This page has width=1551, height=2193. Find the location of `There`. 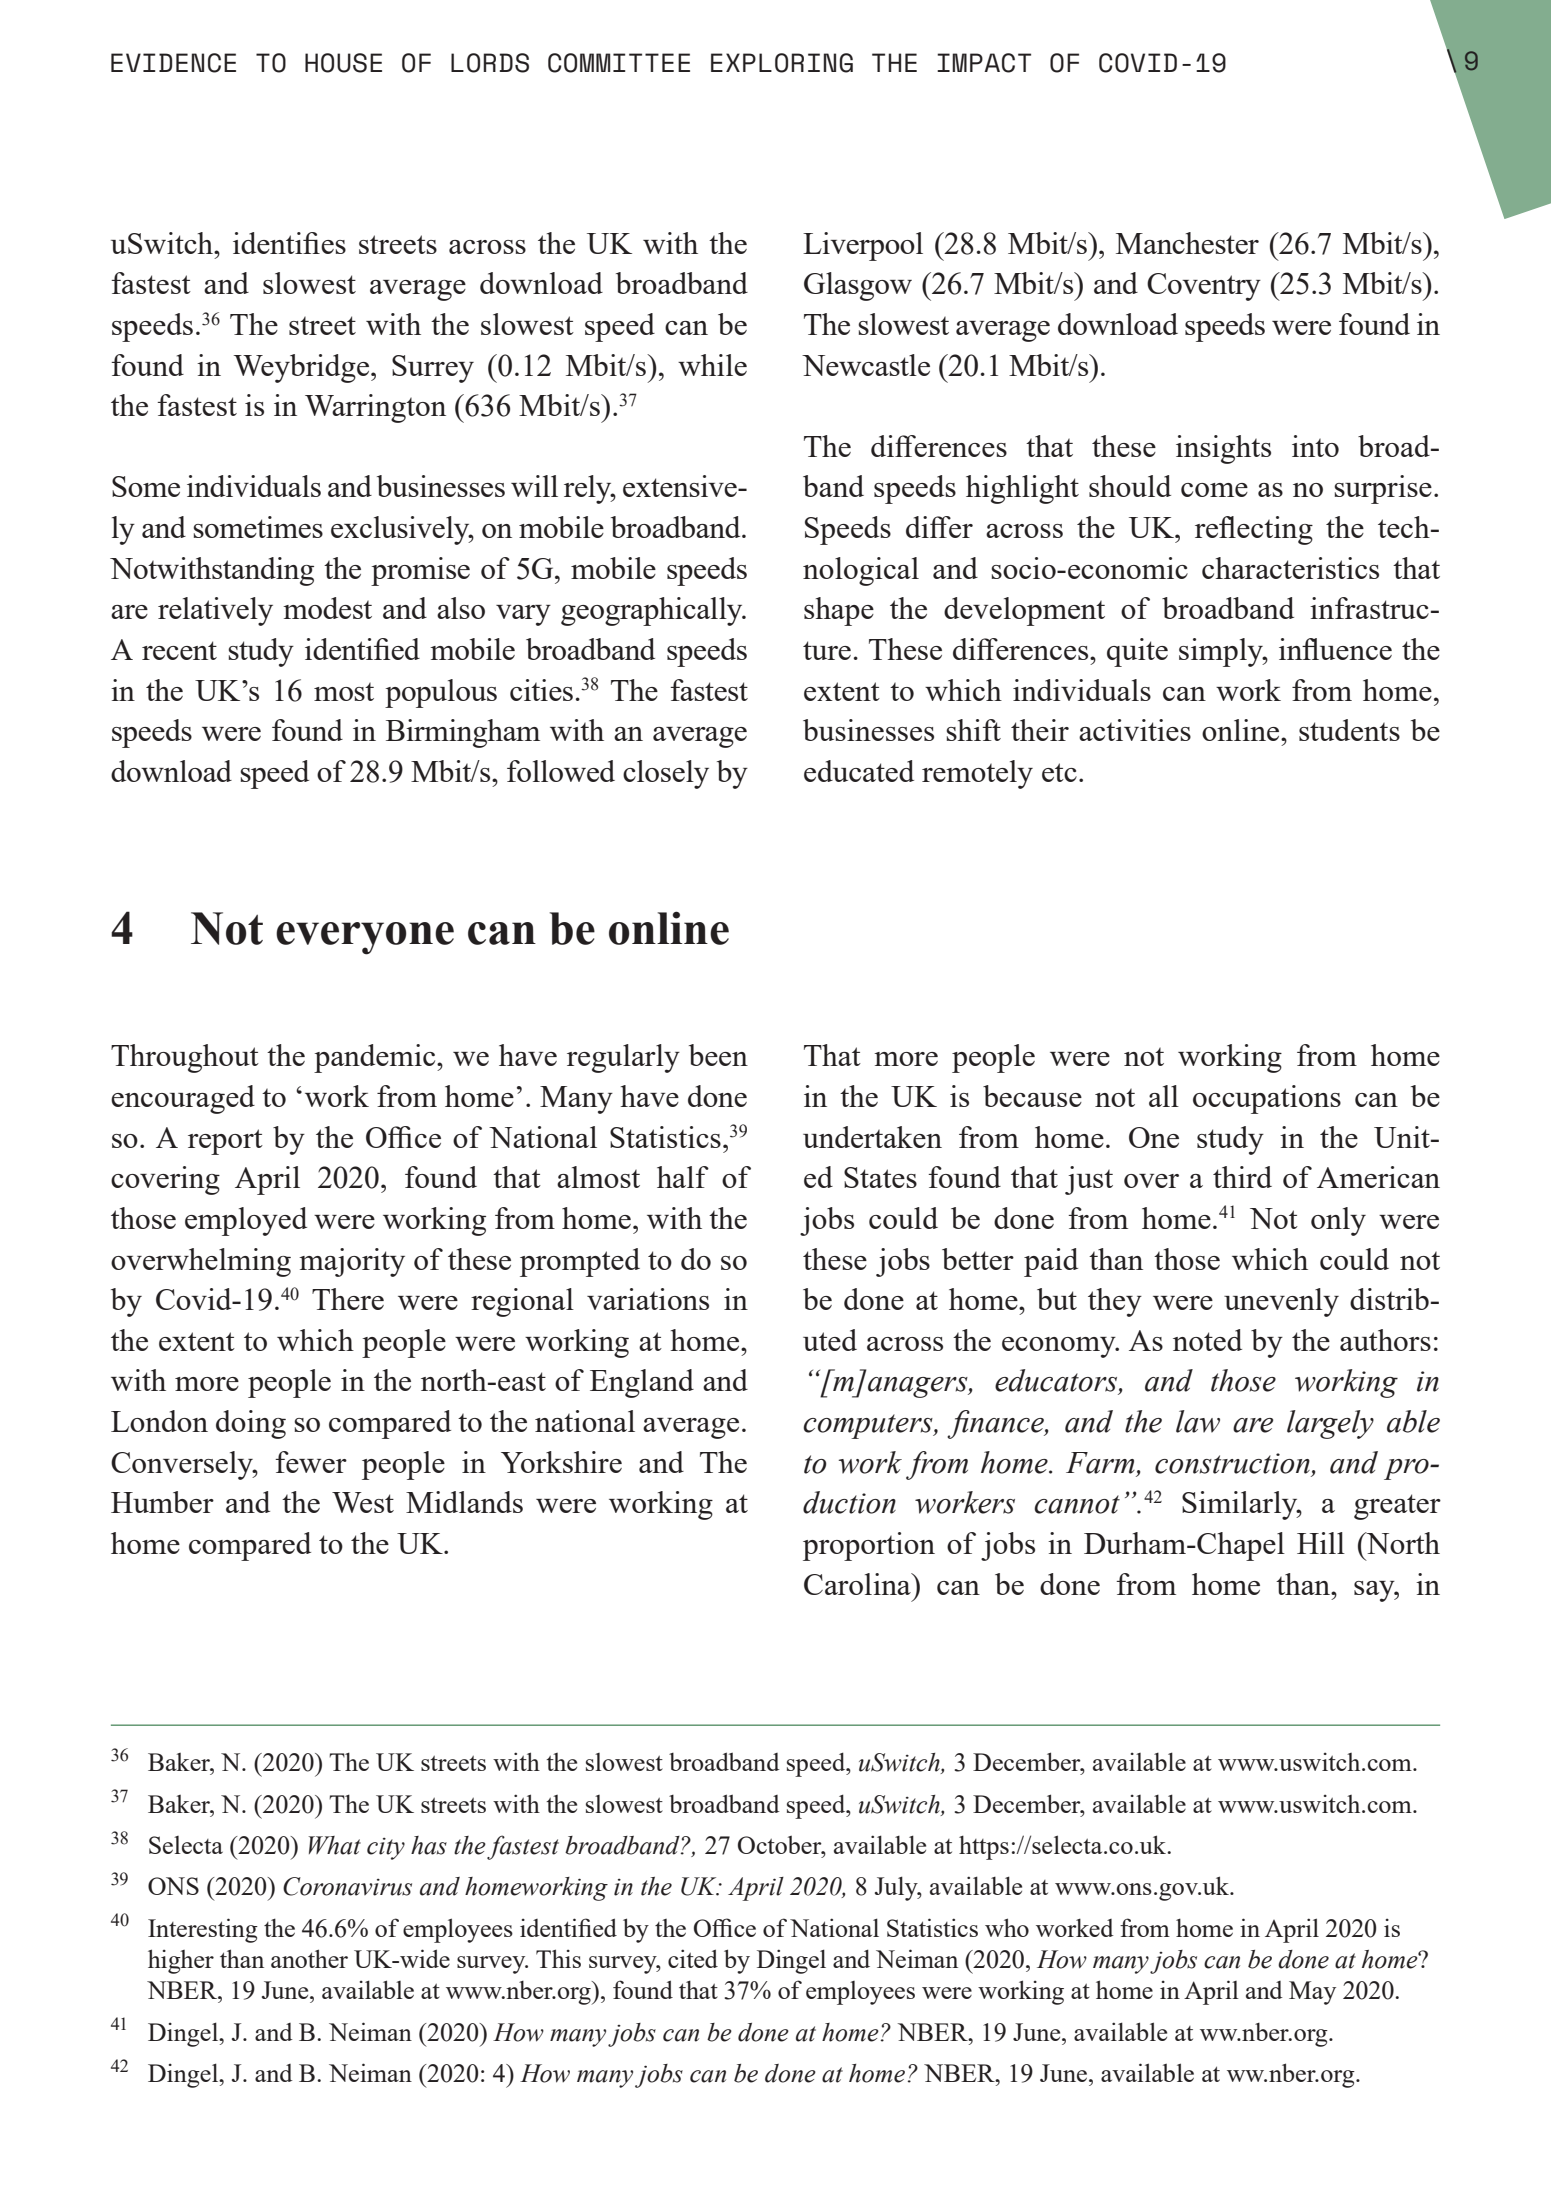

There is located at coordinates (348, 1299).
